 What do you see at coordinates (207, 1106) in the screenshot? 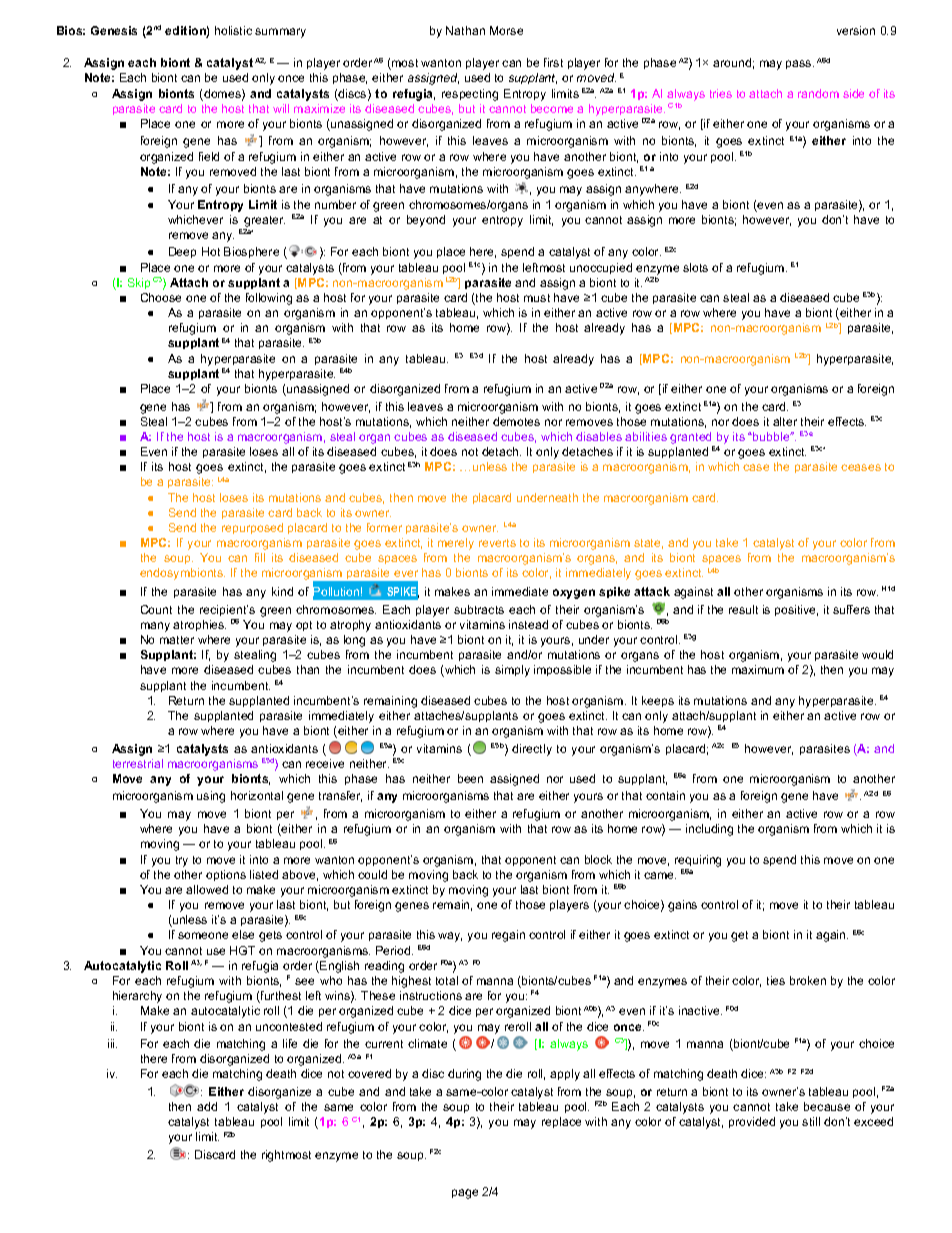
I see `add` at bounding box center [207, 1106].
